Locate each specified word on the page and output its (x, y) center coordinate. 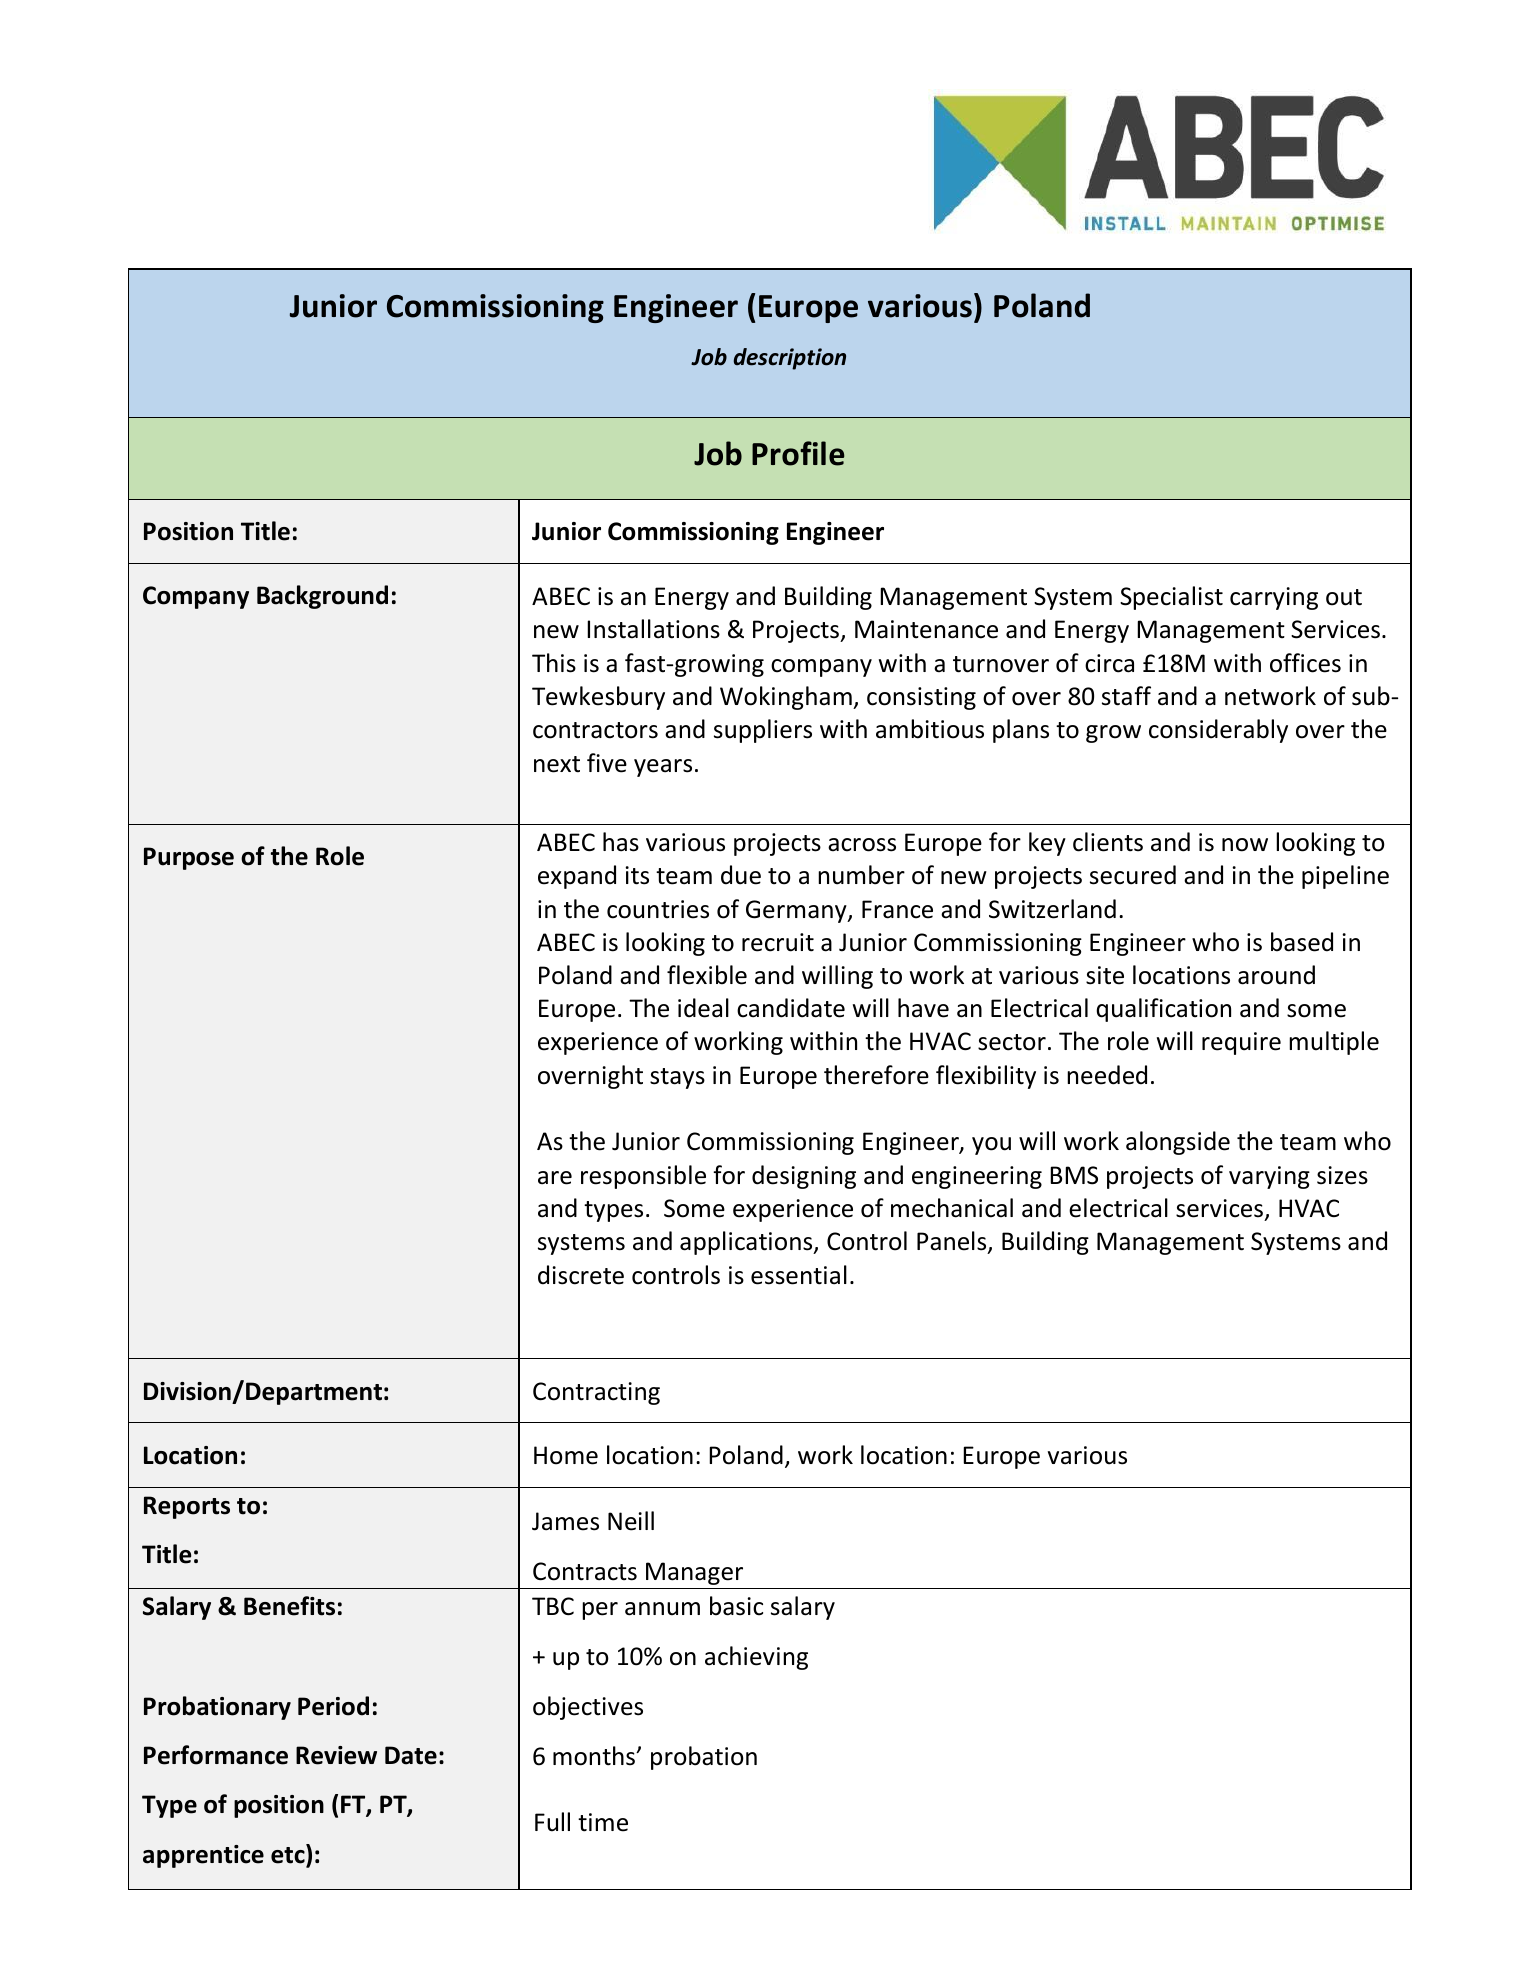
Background (322, 597)
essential (799, 1275)
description (790, 359)
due (741, 875)
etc (289, 1854)
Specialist (1171, 598)
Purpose (189, 858)
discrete (581, 1275)
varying (1269, 1177)
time (603, 1822)
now (1245, 845)
